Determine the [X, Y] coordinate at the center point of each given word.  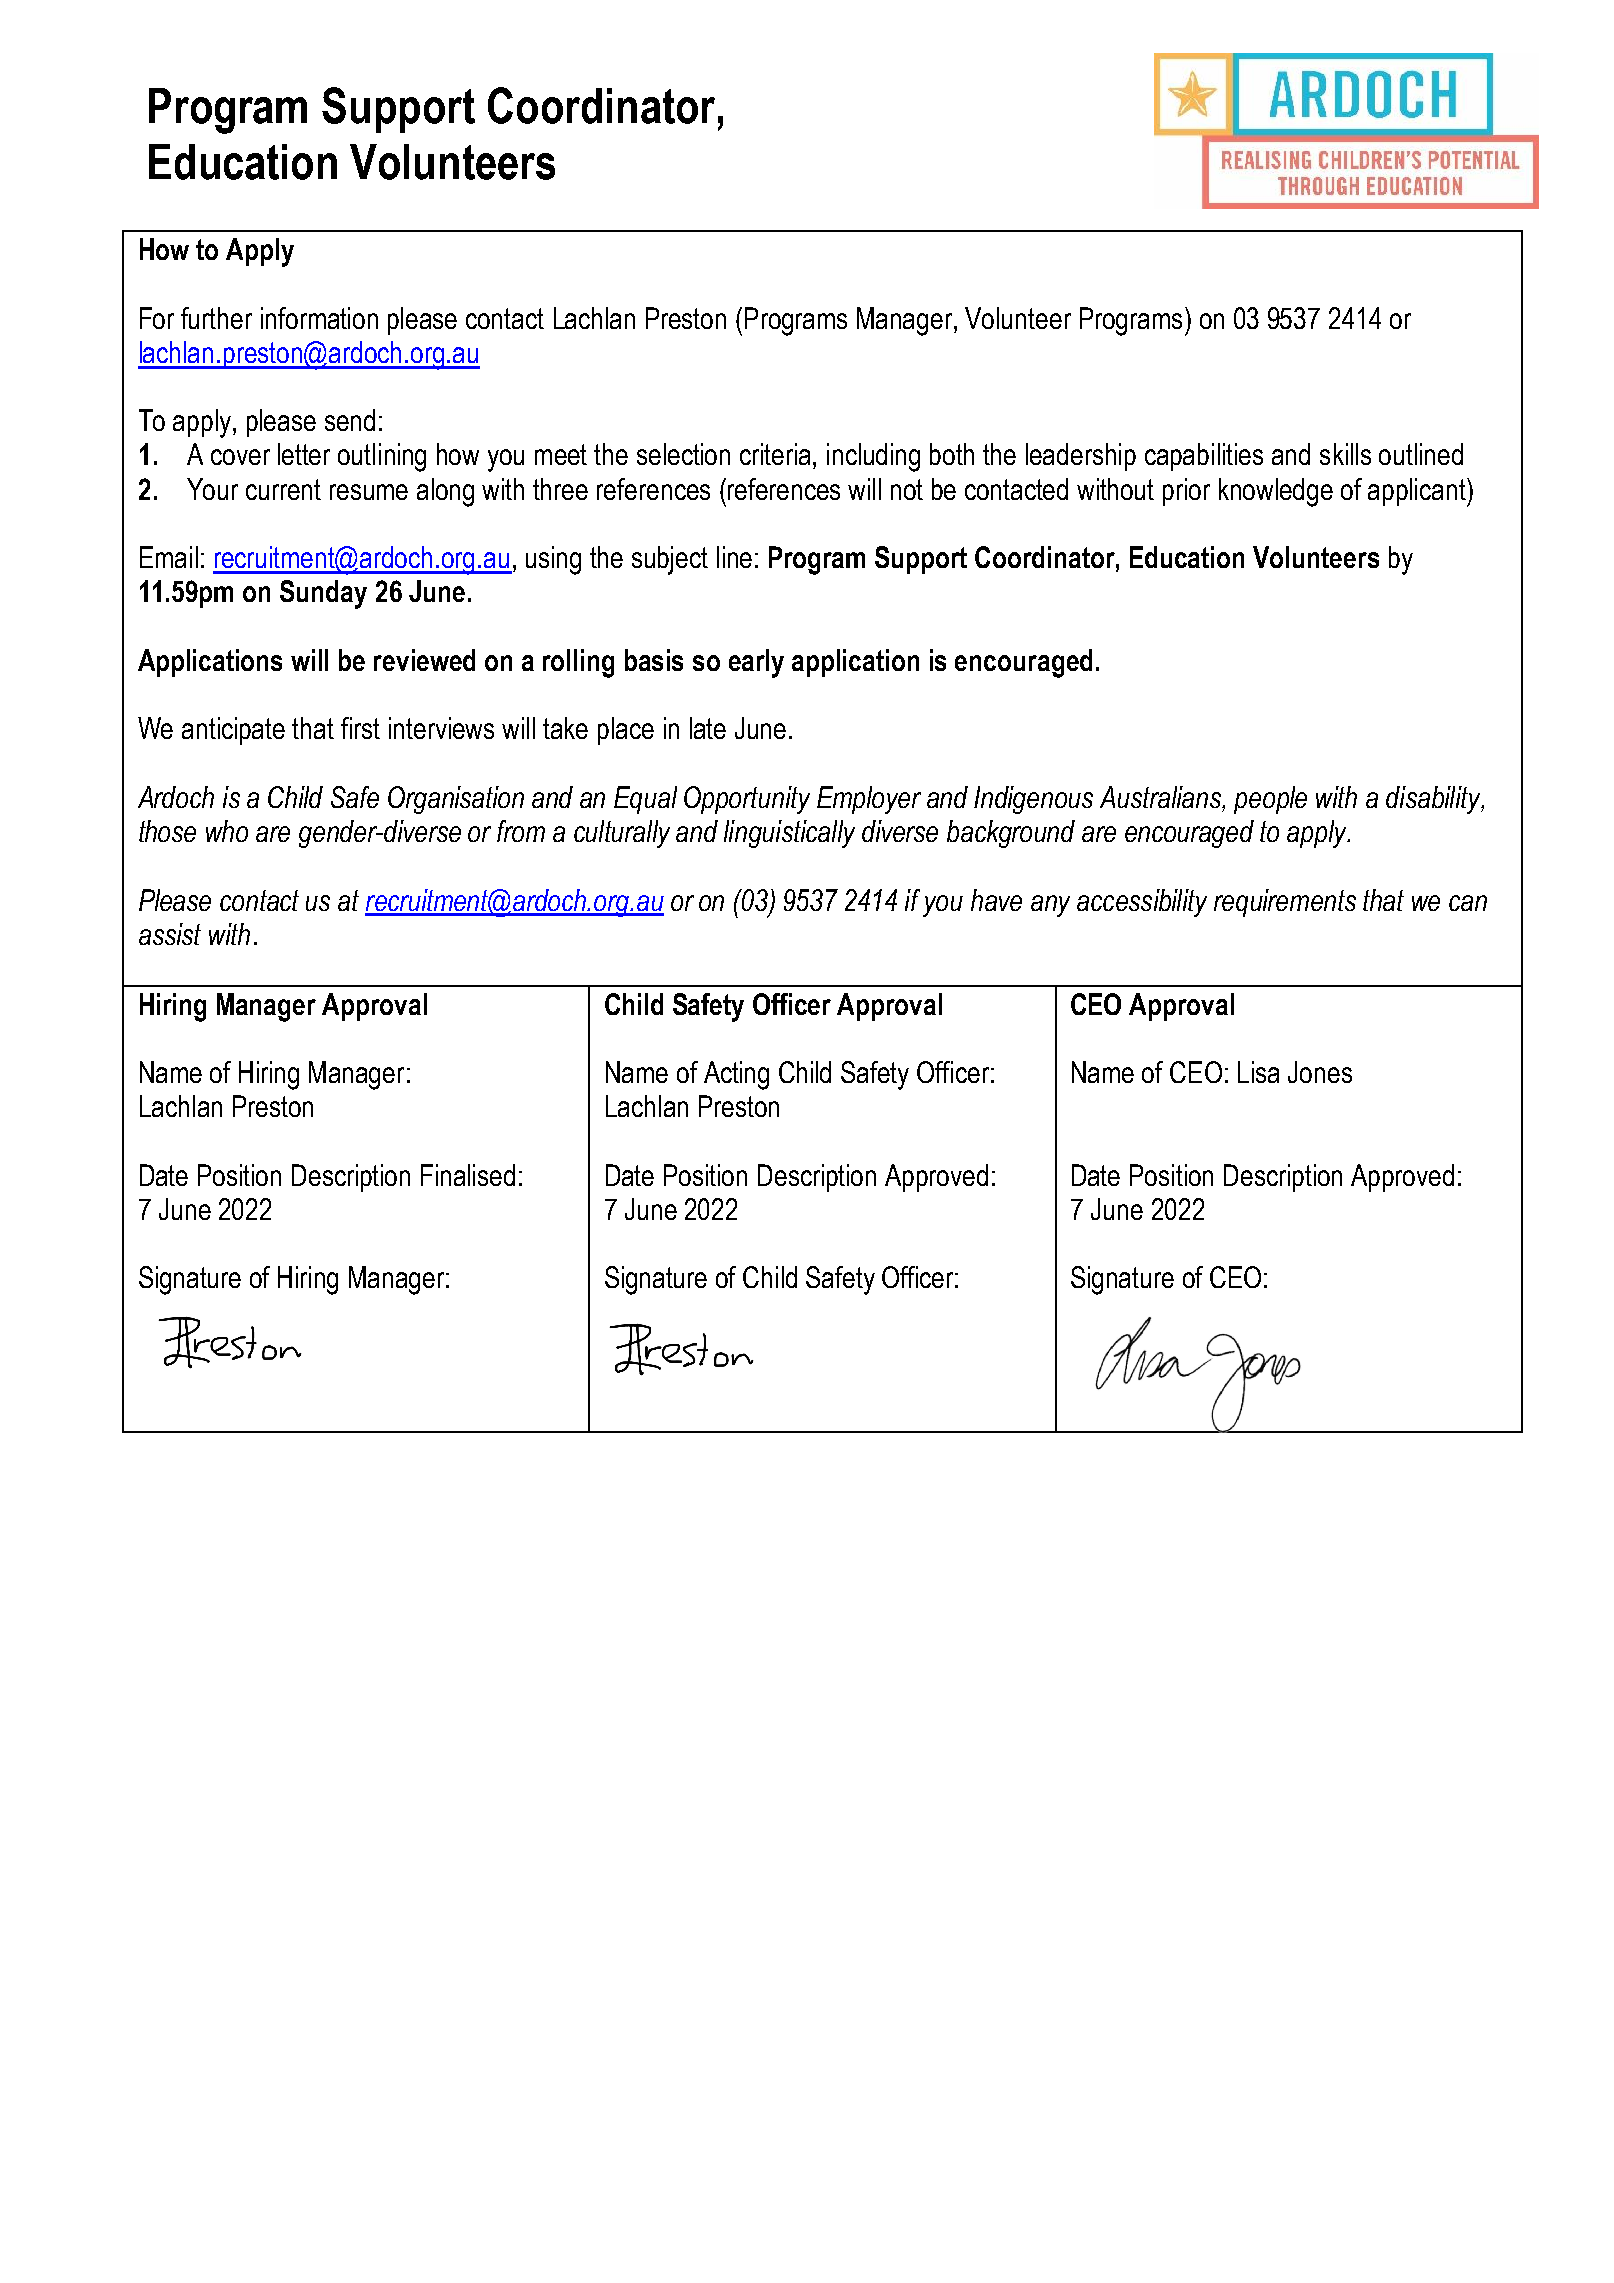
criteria [777, 454]
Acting [736, 1075]
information [319, 318]
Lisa [1258, 1072]
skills [1345, 454]
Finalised [468, 1175]
